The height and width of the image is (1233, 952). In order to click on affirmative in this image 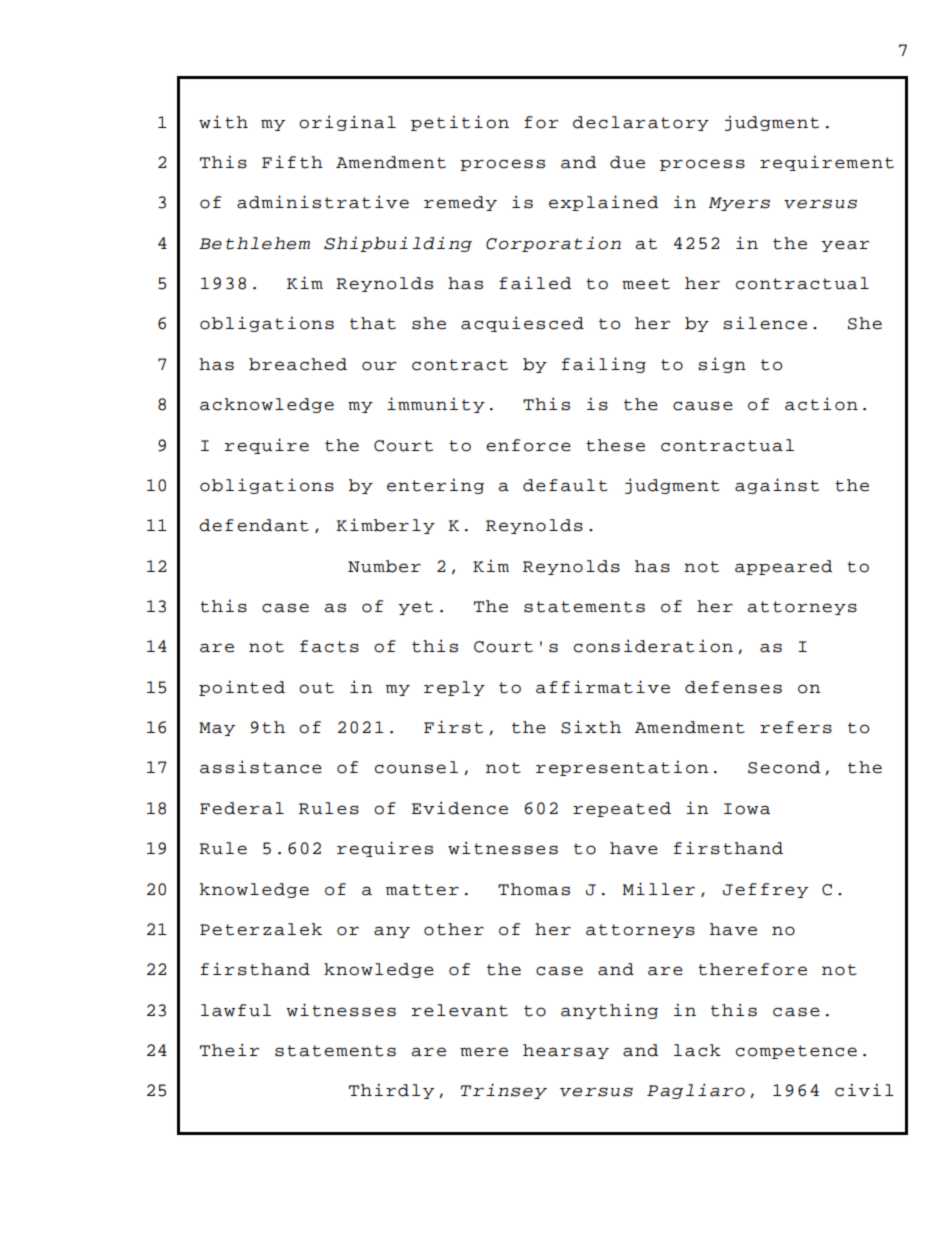, I will do `click(603, 687)`.
